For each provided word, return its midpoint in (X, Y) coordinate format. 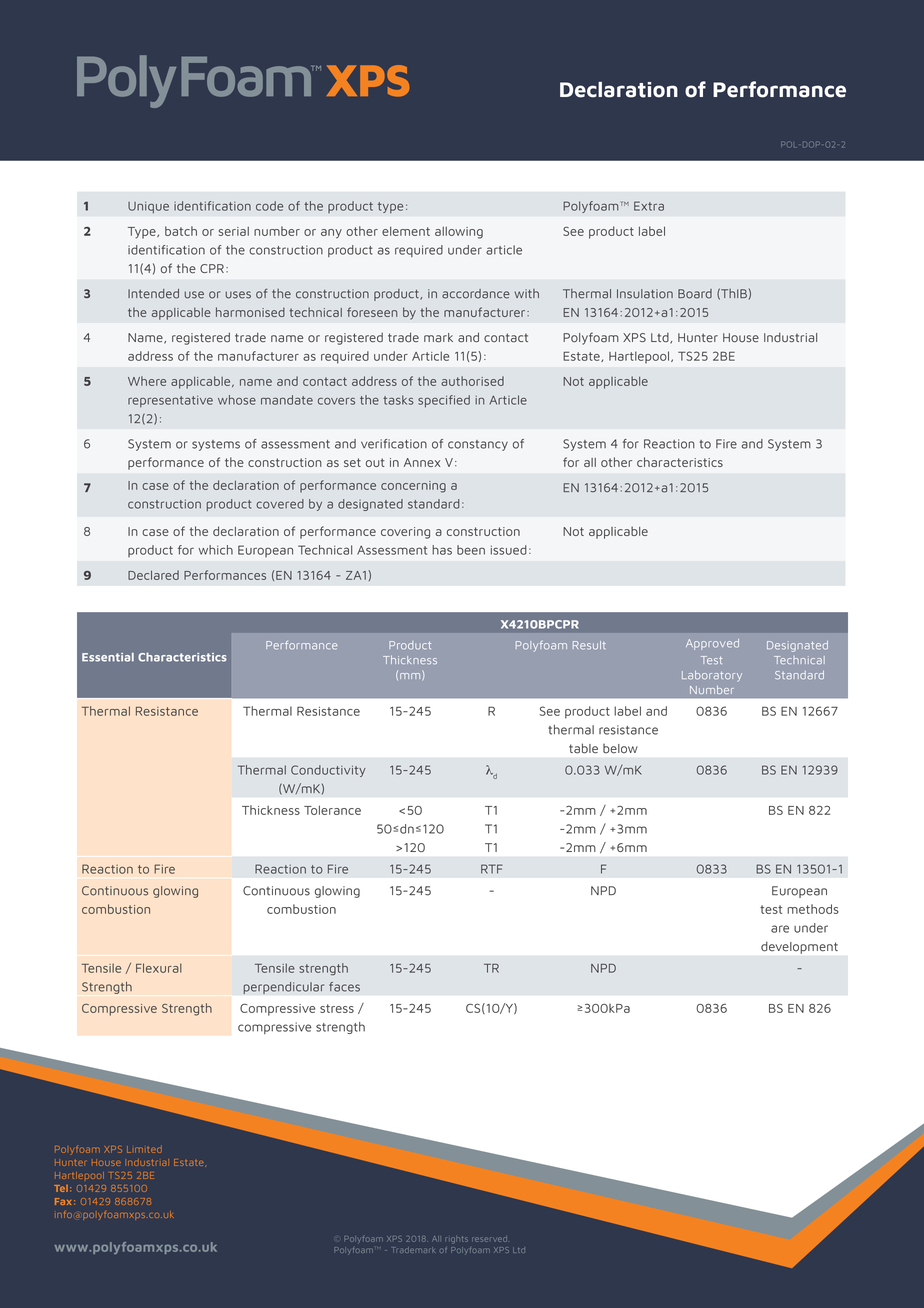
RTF (492, 869)
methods (813, 909)
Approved (712, 644)
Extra (649, 206)
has (442, 550)
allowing (459, 232)
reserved (489, 1239)
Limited (144, 1149)
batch (181, 231)
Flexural (159, 968)
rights (456, 1239)
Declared (153, 575)
